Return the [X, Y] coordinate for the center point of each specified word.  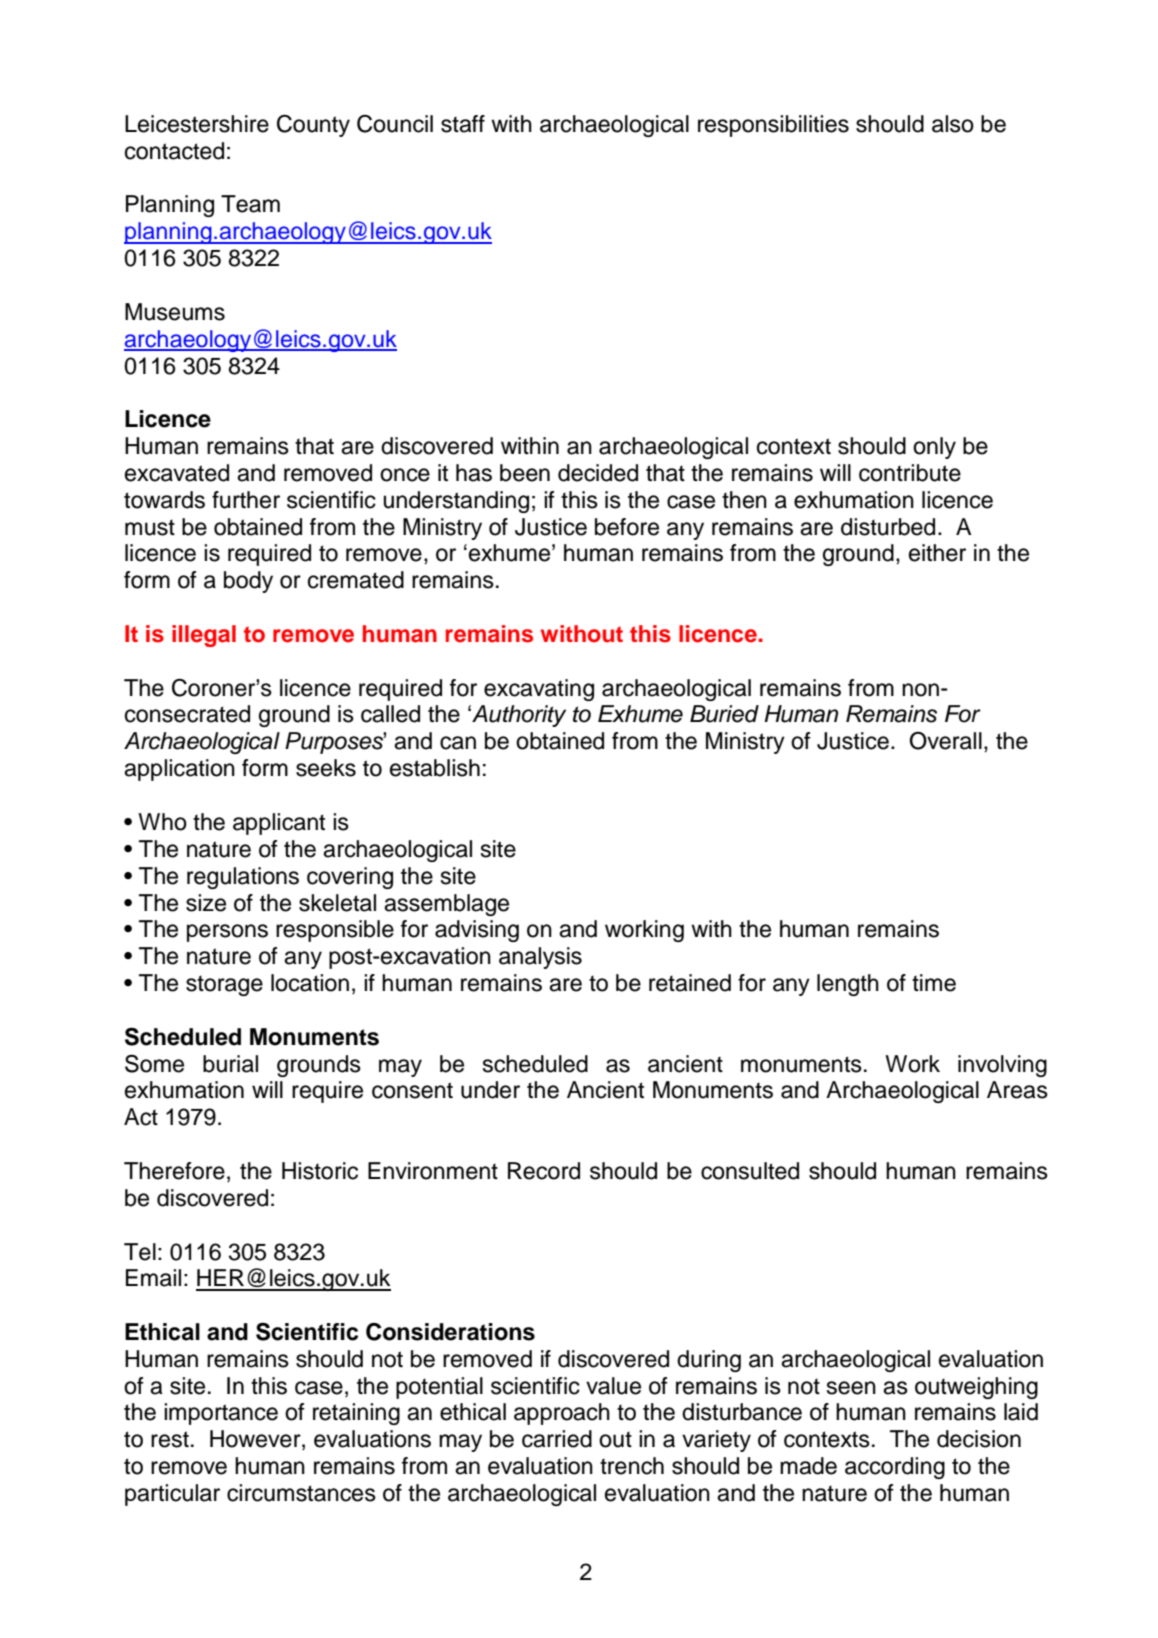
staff [463, 124]
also [953, 124]
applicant [279, 824]
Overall [945, 741]
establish [435, 768]
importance [221, 1414]
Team [250, 204]
